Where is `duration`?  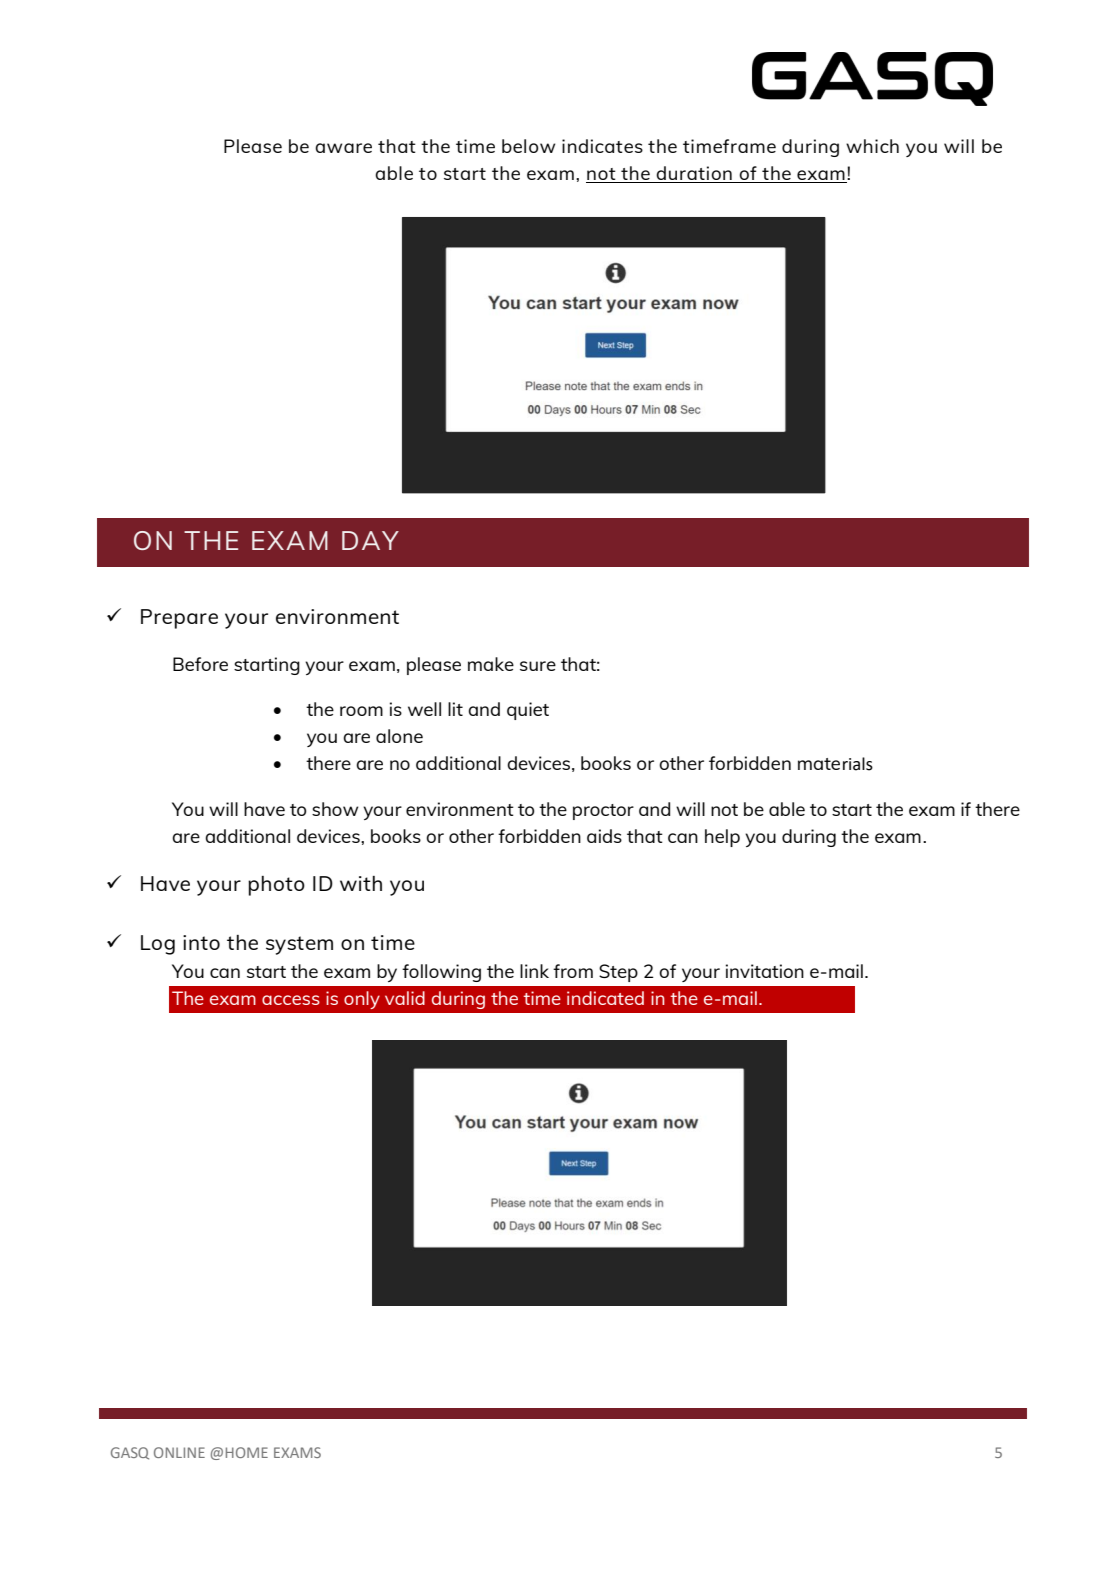 duration is located at coordinates (694, 174).
